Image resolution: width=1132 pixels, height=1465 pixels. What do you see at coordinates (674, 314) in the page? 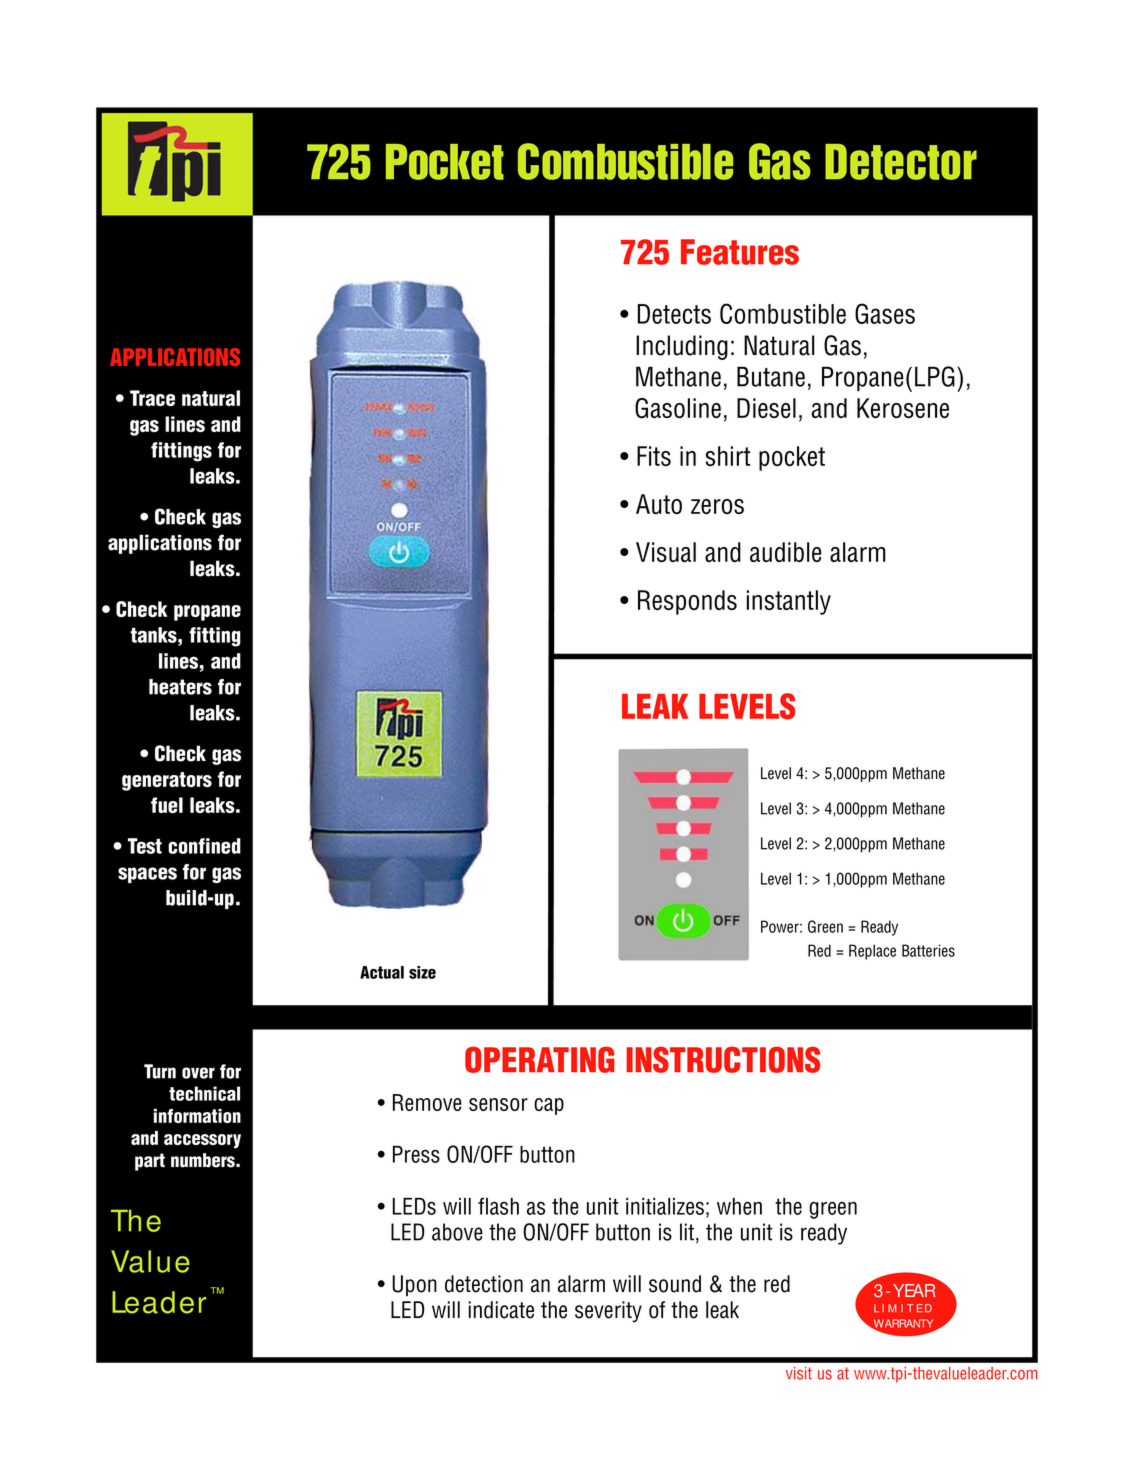
I see `Detects` at bounding box center [674, 314].
